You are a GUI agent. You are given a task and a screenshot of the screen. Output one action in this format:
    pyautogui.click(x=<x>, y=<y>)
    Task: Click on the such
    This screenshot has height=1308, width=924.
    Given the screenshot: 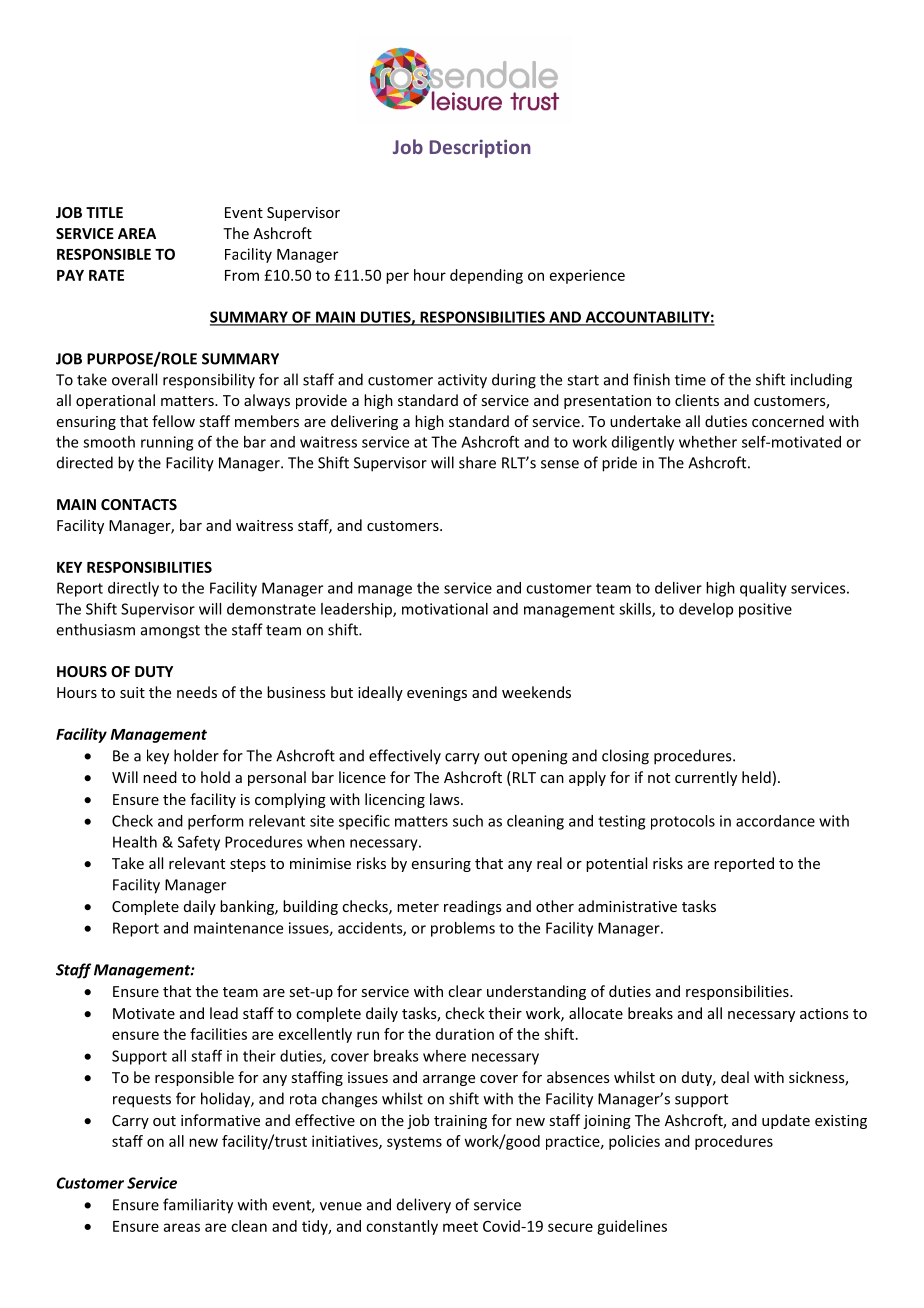 What is the action you would take?
    pyautogui.click(x=468, y=821)
